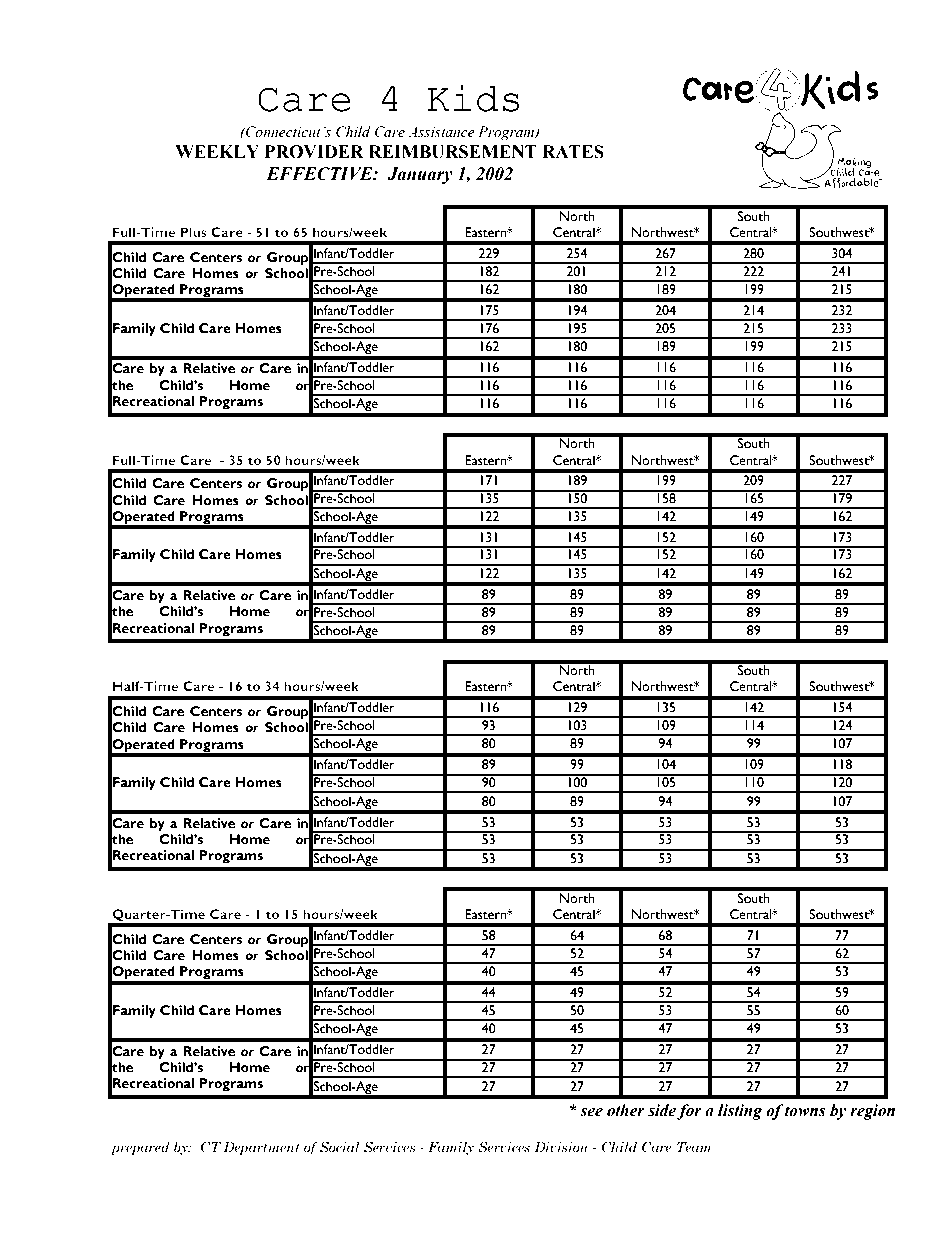  I want to click on other, so click(626, 1110).
